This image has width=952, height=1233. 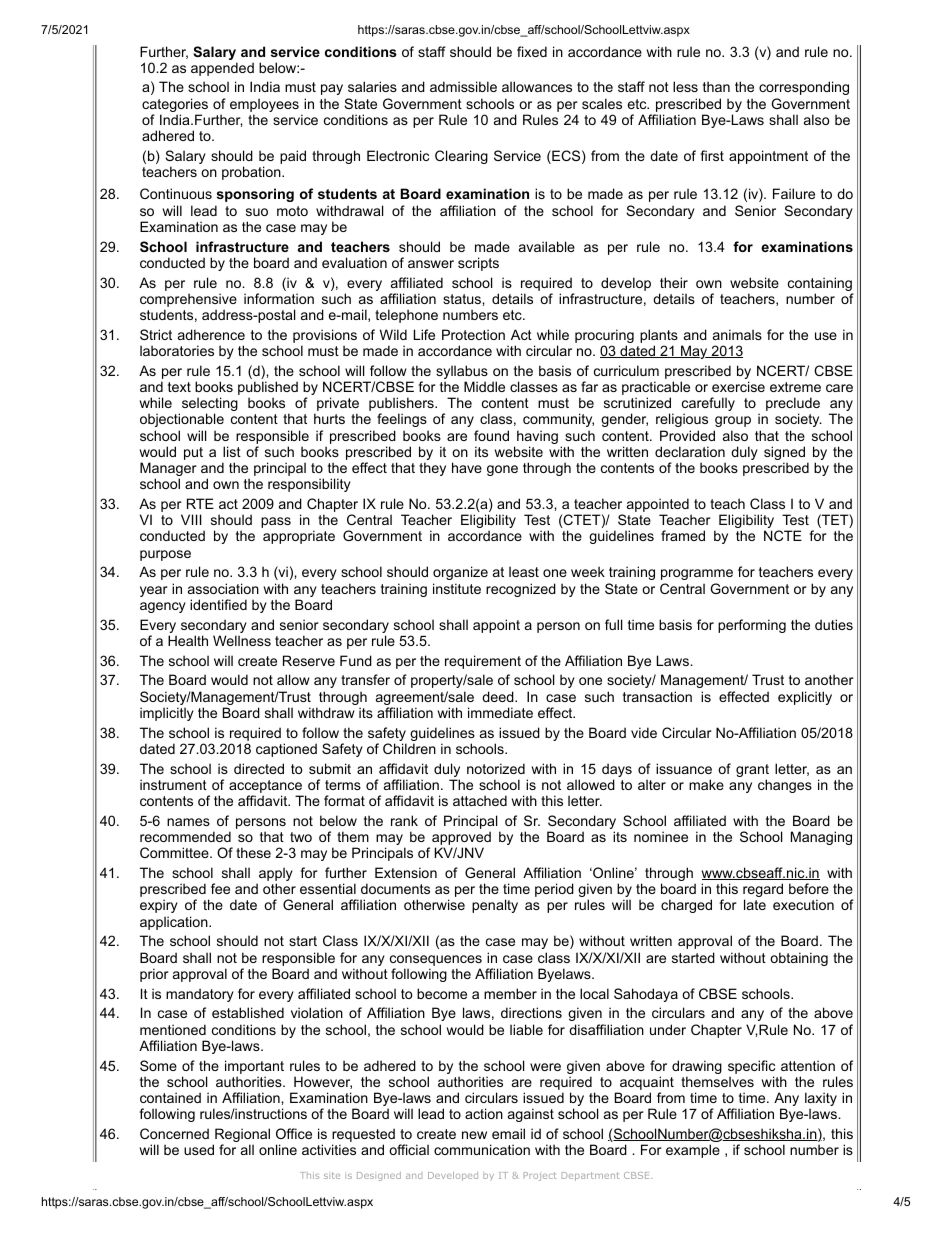 I want to click on identified, so click(x=218, y=604).
